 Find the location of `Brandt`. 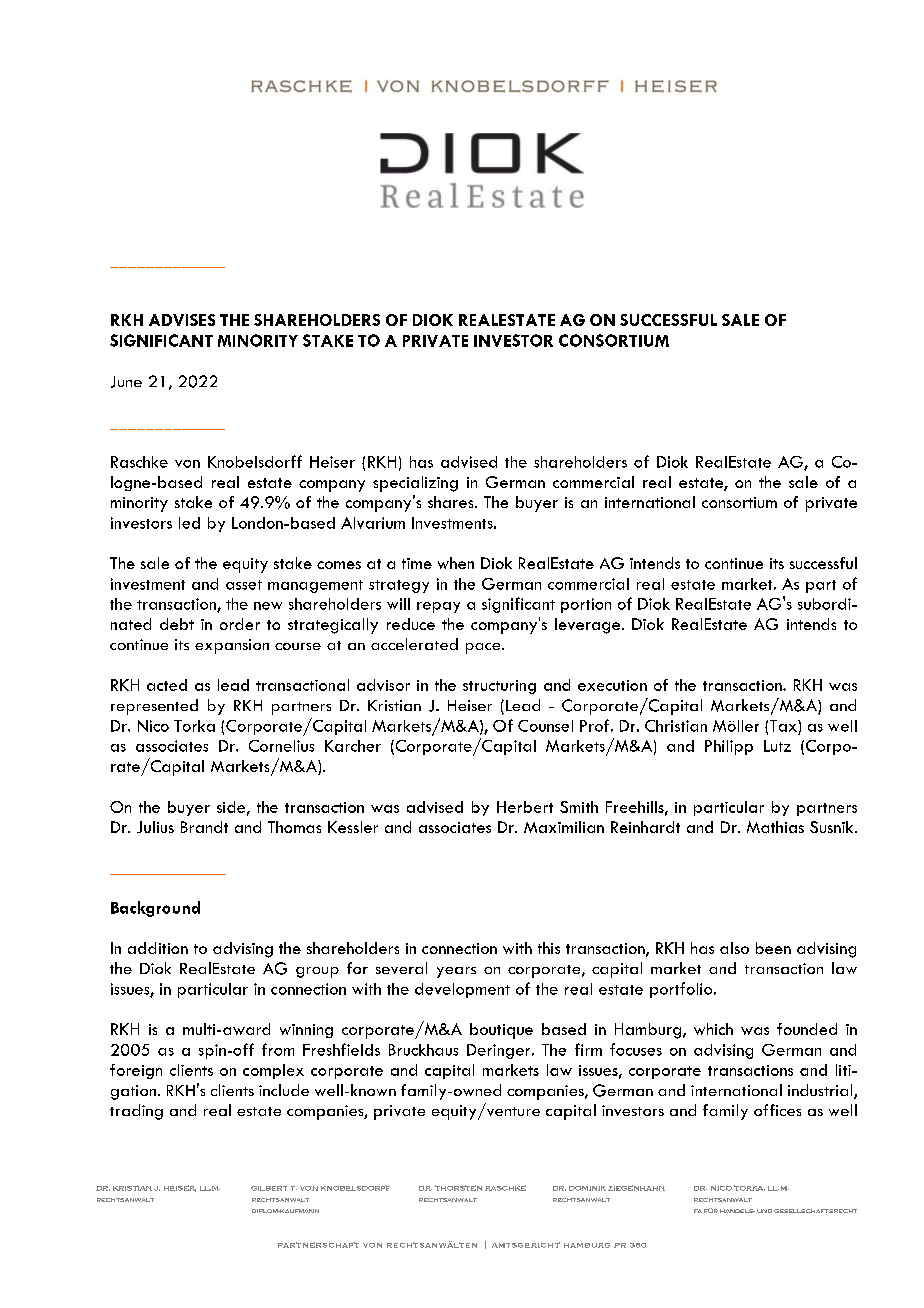

Brandt is located at coordinates (204, 827).
